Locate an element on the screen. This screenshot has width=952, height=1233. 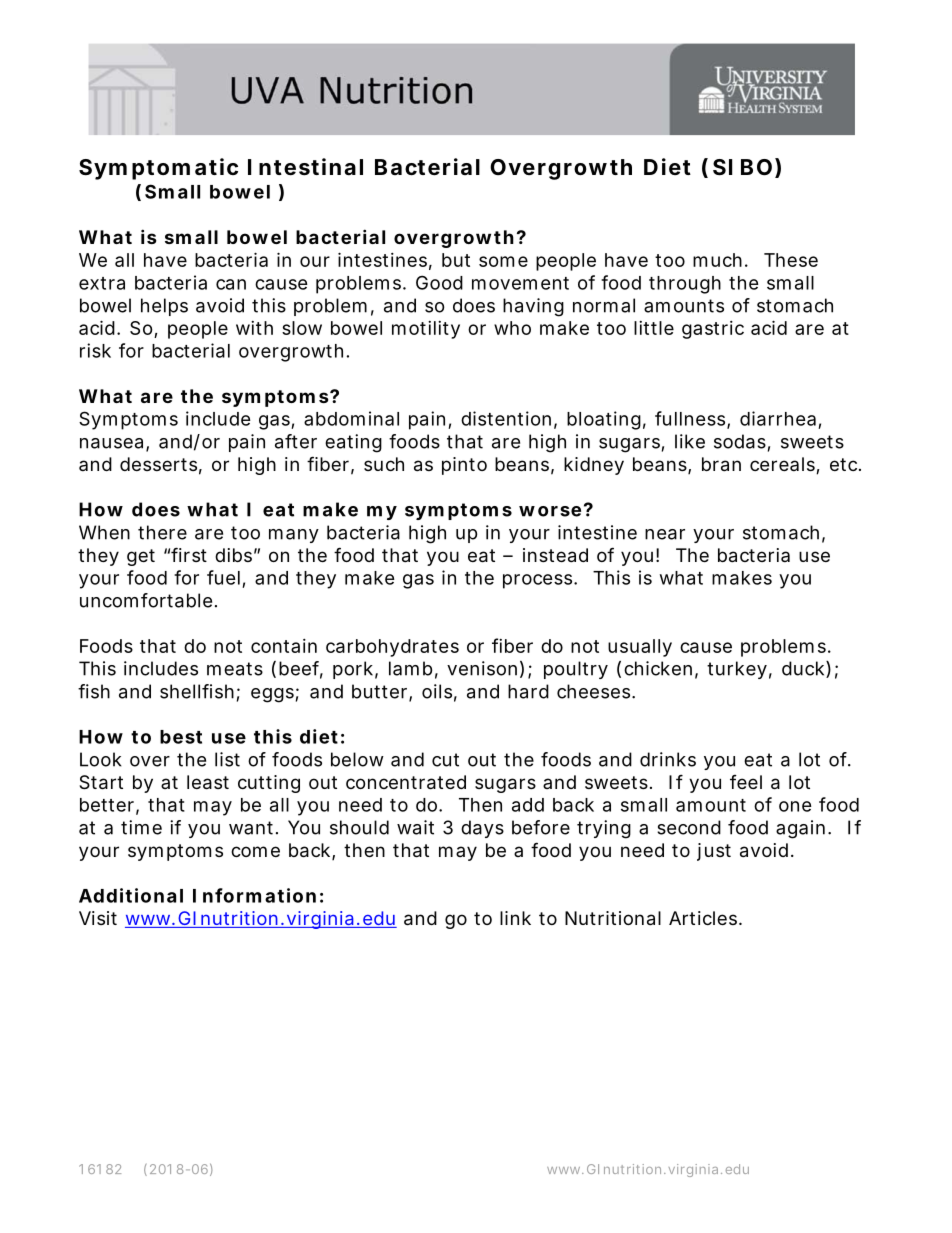
instead is located at coordinates (555, 555).
